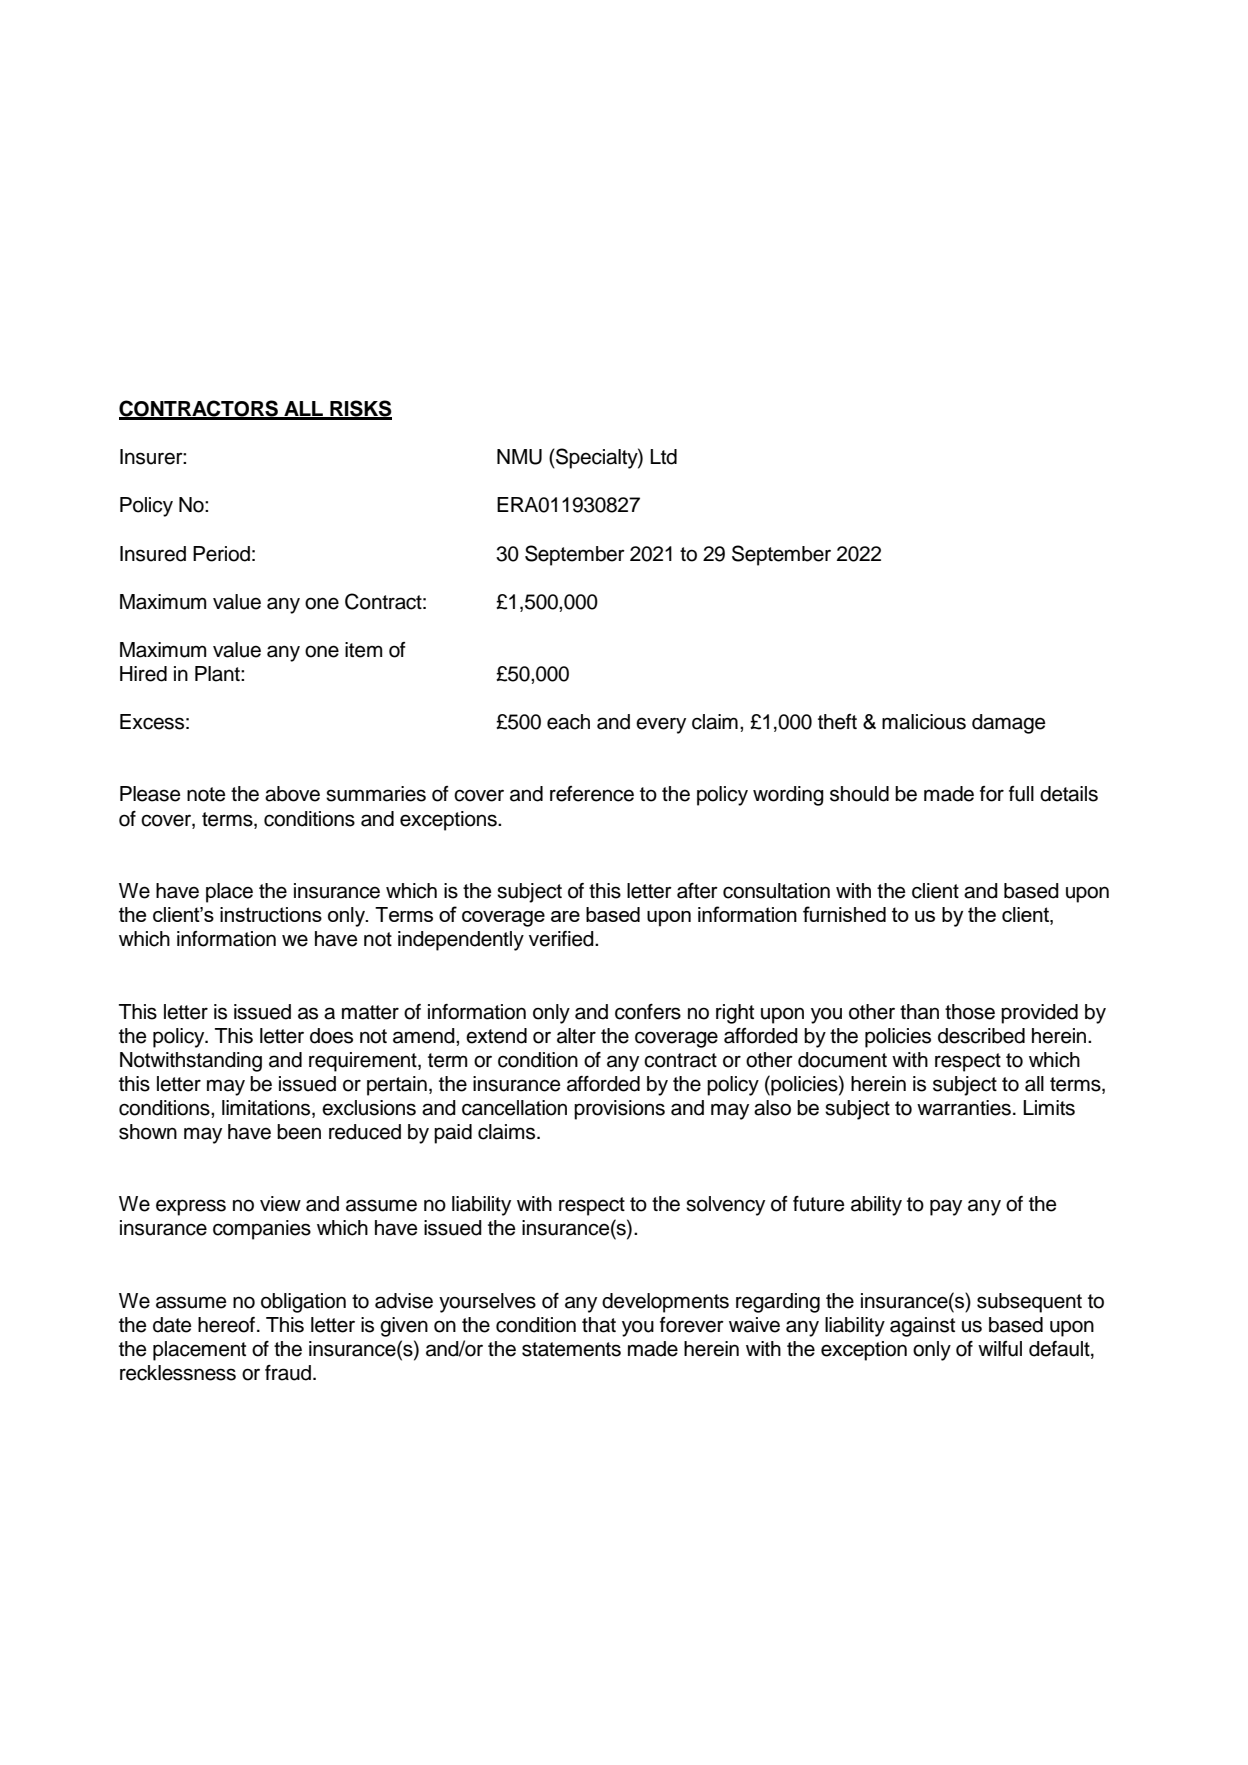  Describe the element at coordinates (571, 1349) in the screenshot. I see `statements` at that location.
